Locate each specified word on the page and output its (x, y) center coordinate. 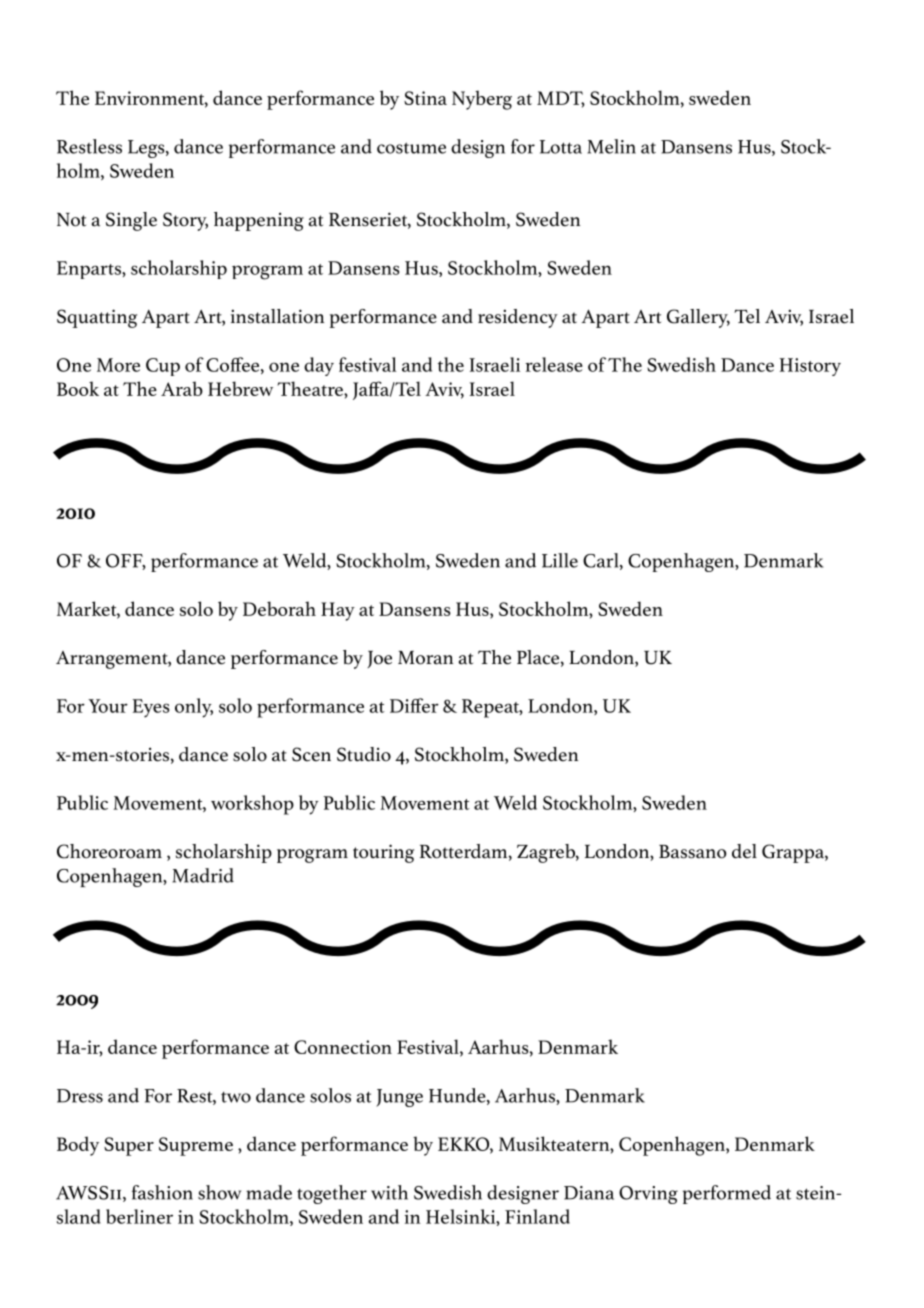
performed (727, 1194)
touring (383, 853)
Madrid (203, 875)
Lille (560, 560)
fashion (162, 1192)
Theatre (311, 388)
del (744, 851)
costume (411, 148)
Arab (182, 388)
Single (131, 221)
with (389, 1192)
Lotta (561, 147)
